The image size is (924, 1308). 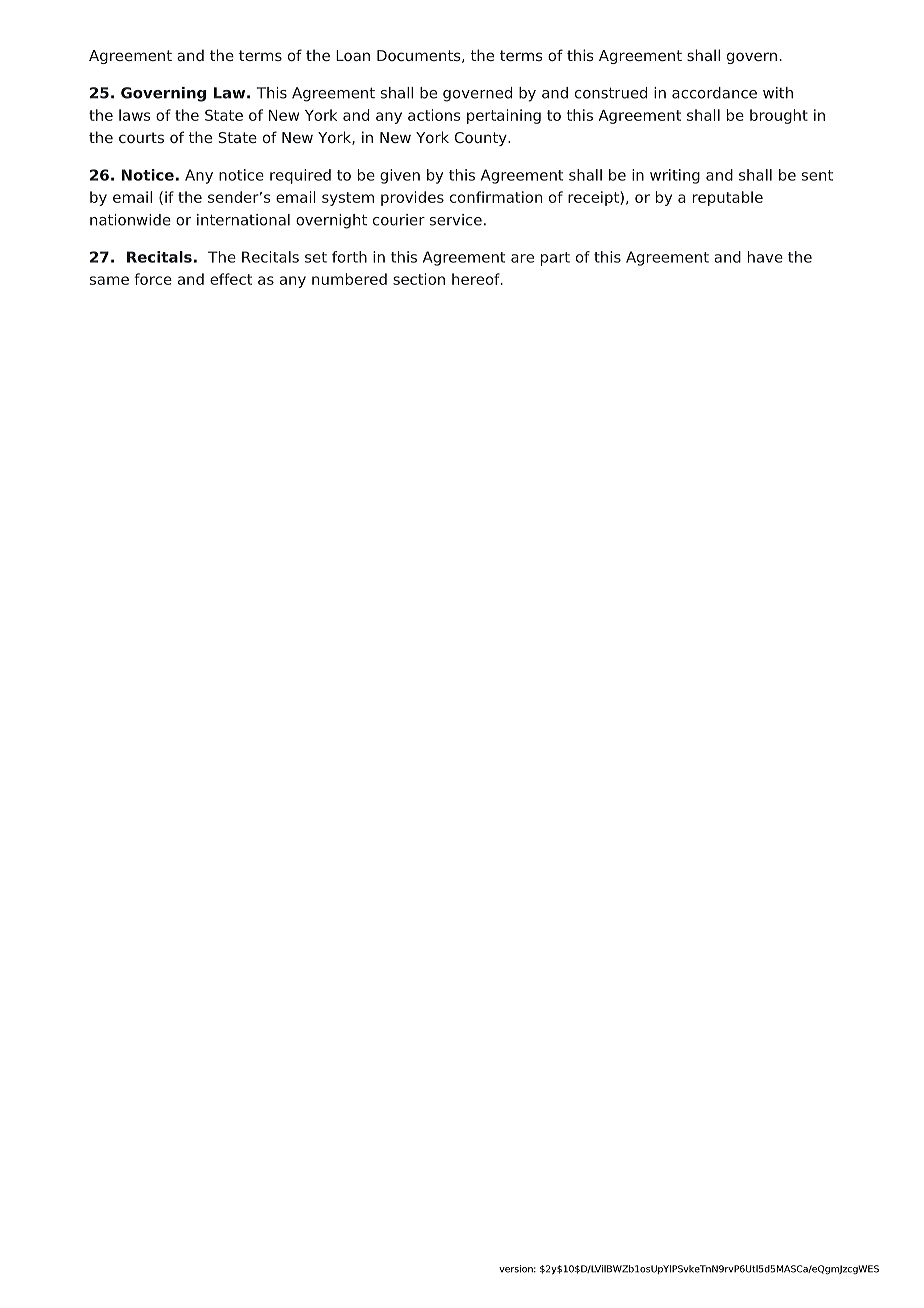 What do you see at coordinates (477, 279) in the document?
I see `hereof` at bounding box center [477, 279].
